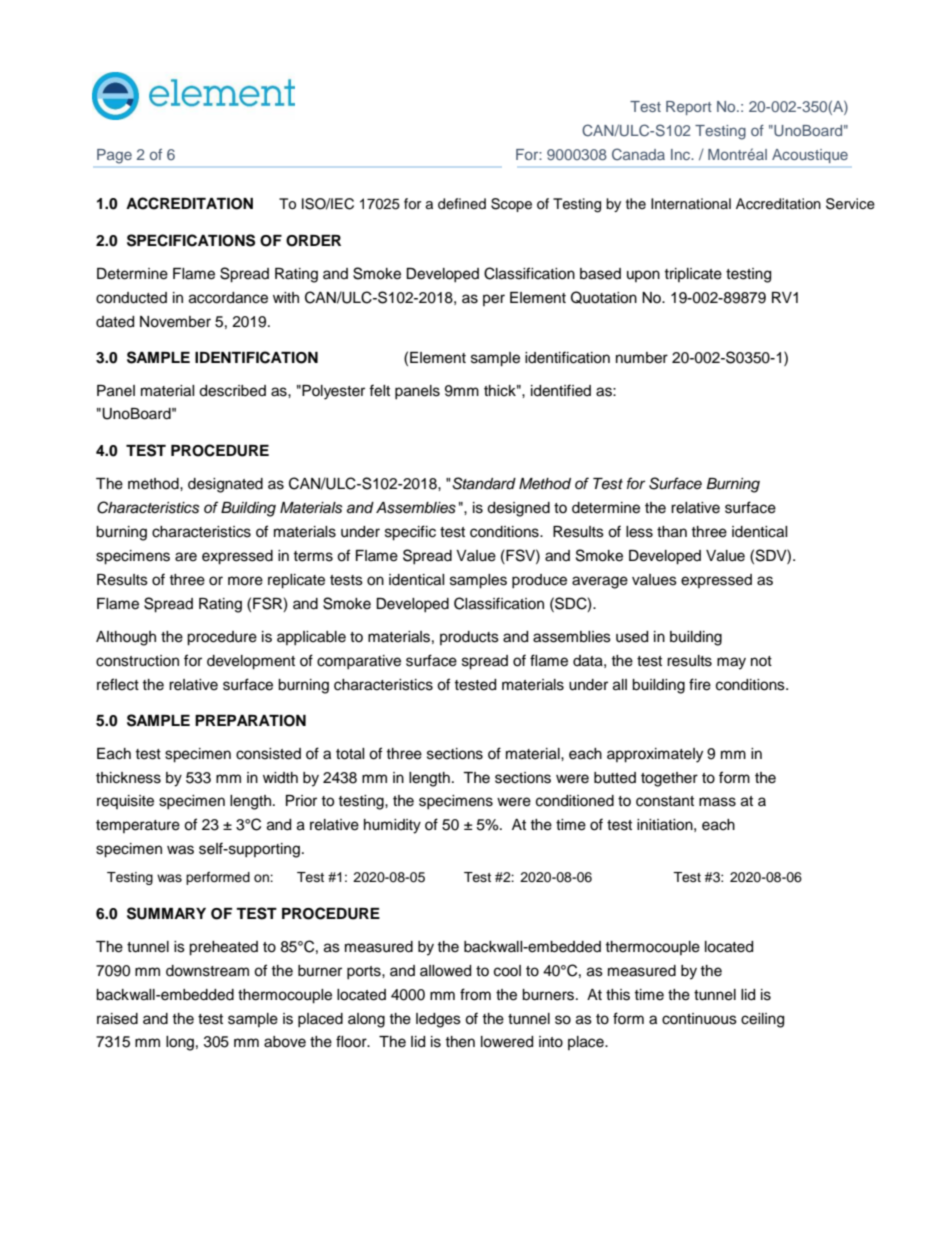  What do you see at coordinates (186, 557) in the screenshot?
I see `are` at bounding box center [186, 557].
